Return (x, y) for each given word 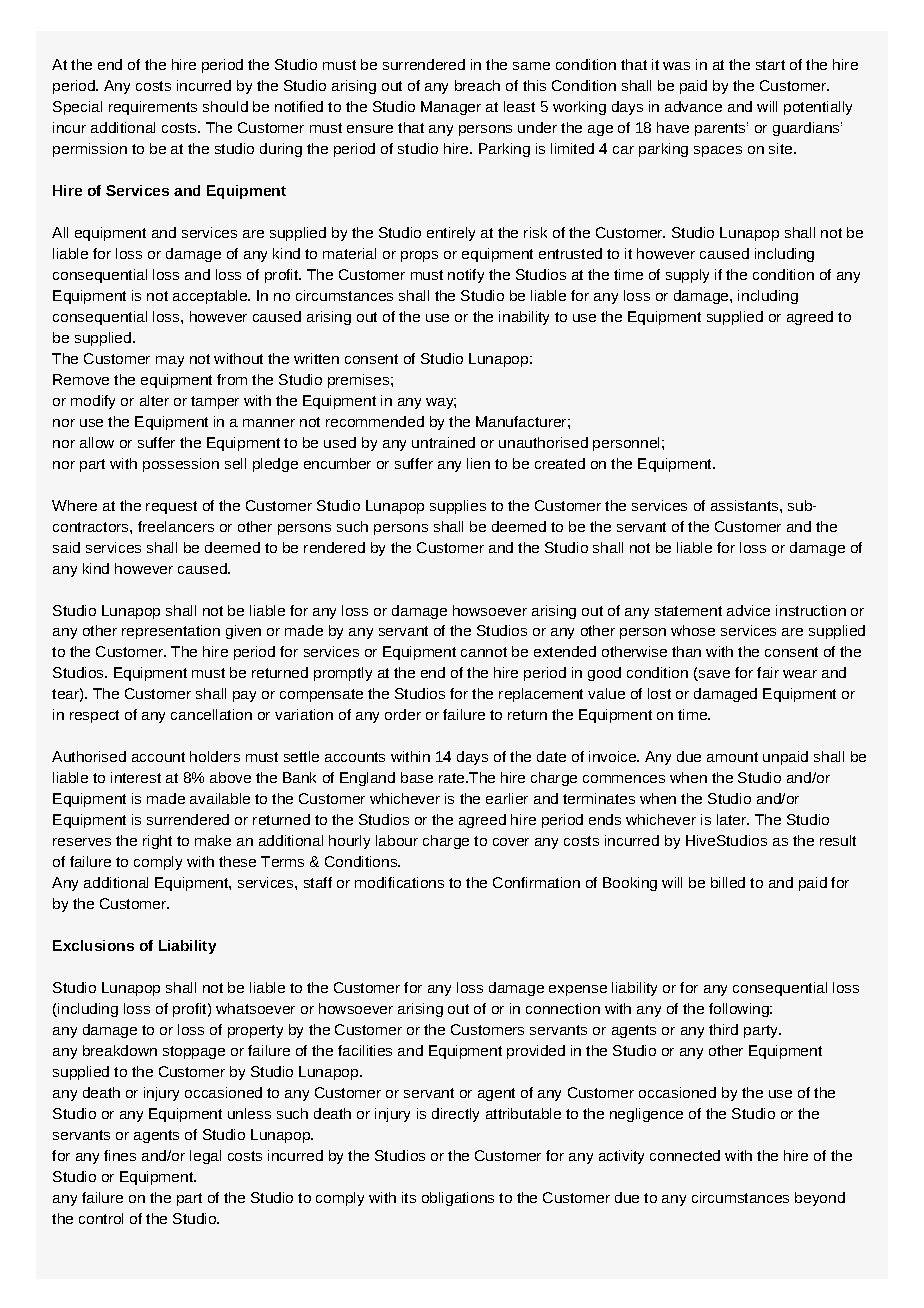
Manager (451, 108)
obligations (458, 1199)
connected (685, 1155)
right (157, 842)
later (732, 819)
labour (397, 840)
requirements (153, 108)
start (770, 65)
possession (181, 465)
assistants (746, 505)
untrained (443, 442)
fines (120, 1155)
